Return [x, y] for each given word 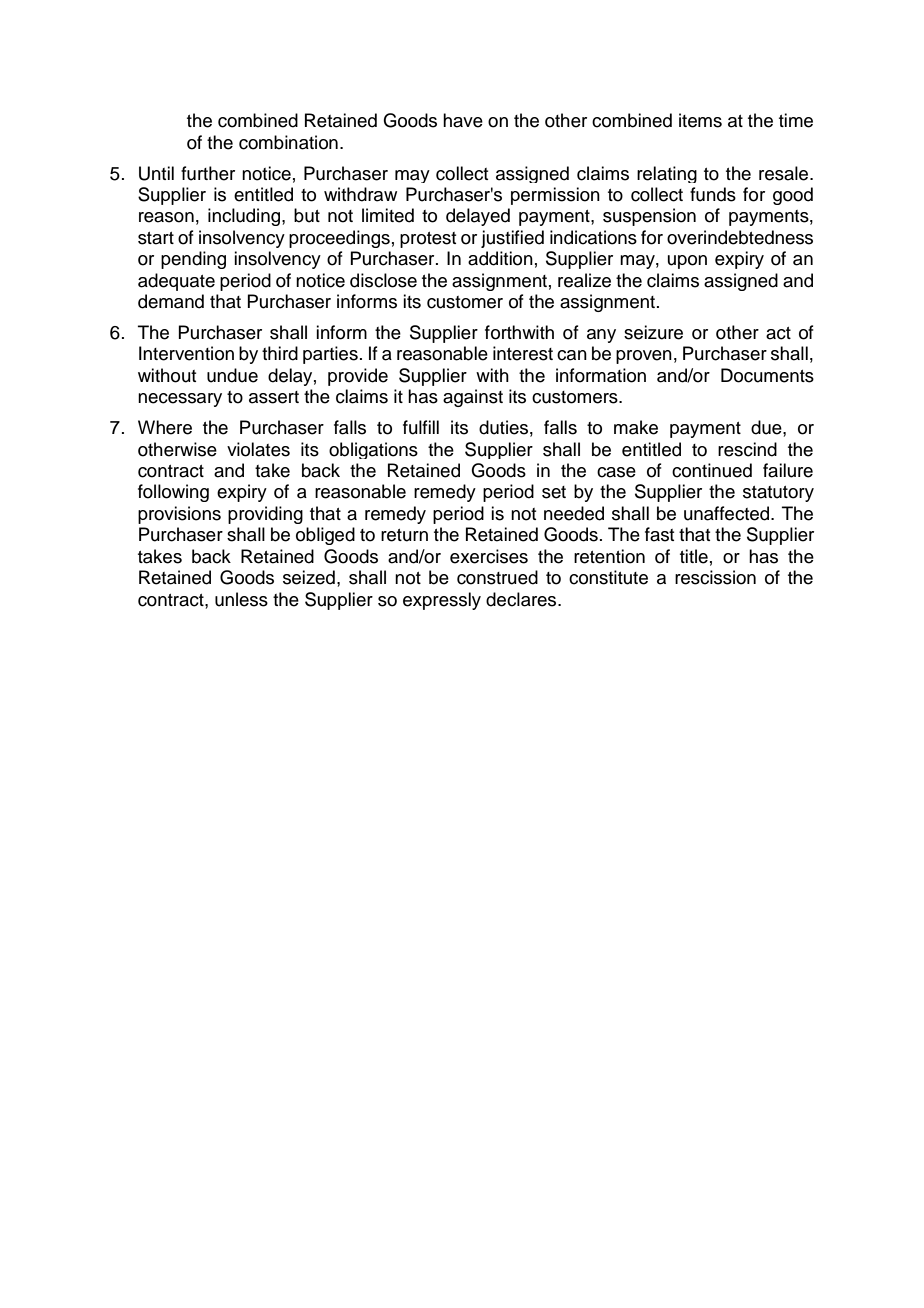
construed [497, 577]
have [463, 120]
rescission [715, 577]
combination [288, 142]
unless [241, 599]
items [700, 120]
